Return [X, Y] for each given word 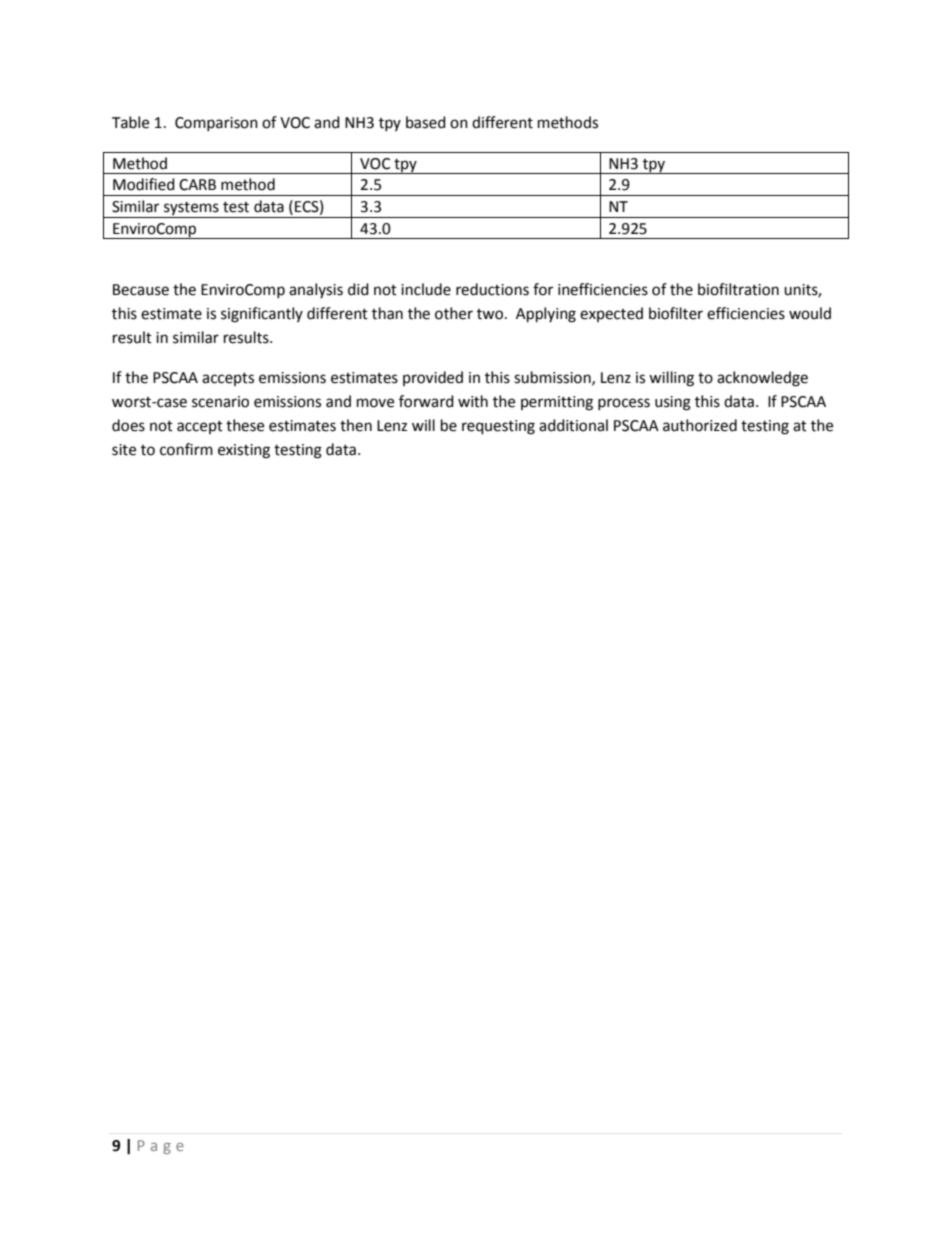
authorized [700, 425]
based [426, 122]
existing [244, 451]
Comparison [216, 124]
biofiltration [738, 289]
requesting [498, 427]
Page [161, 1147]
